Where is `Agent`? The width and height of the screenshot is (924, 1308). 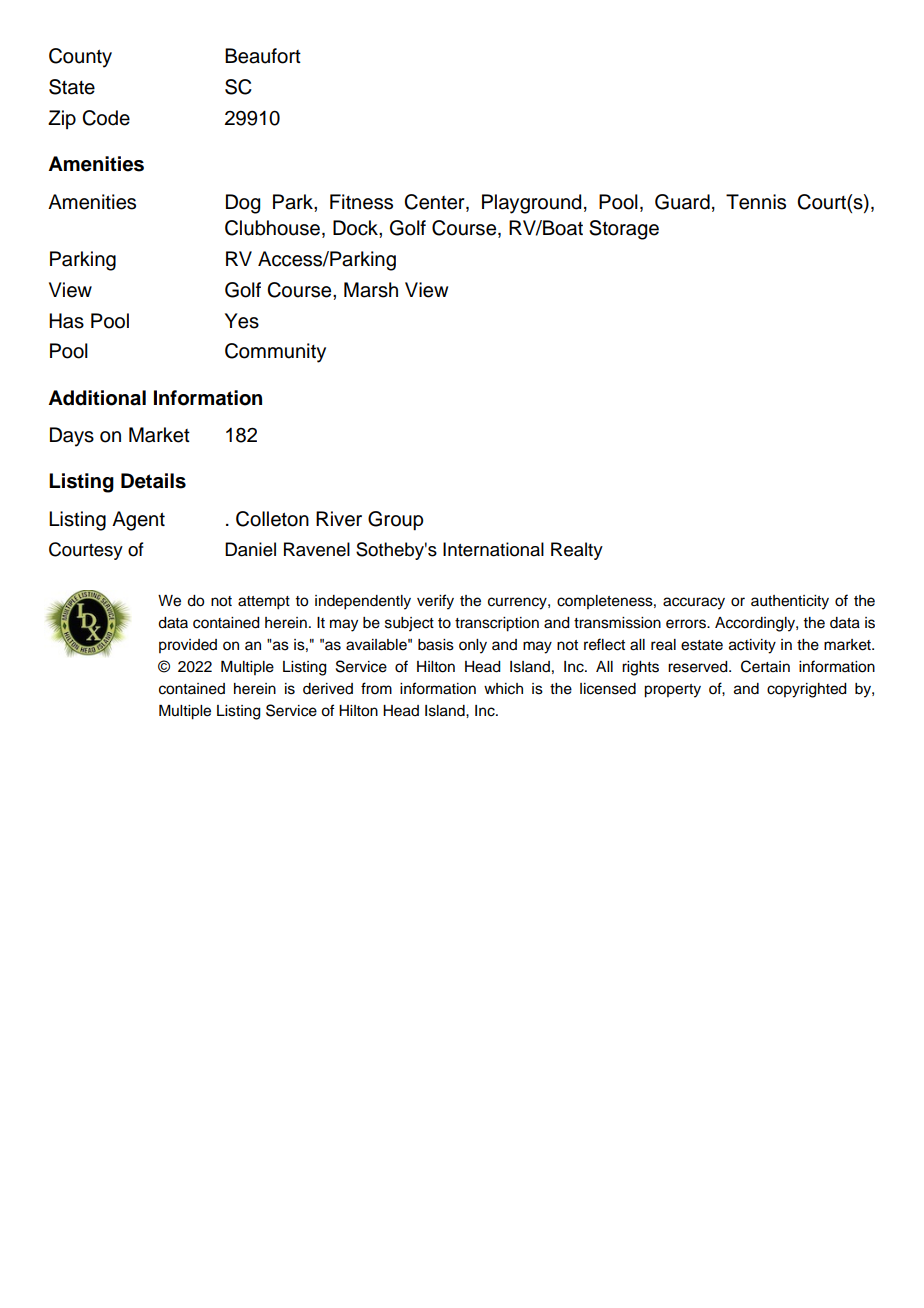
Agent is located at coordinates (138, 521).
